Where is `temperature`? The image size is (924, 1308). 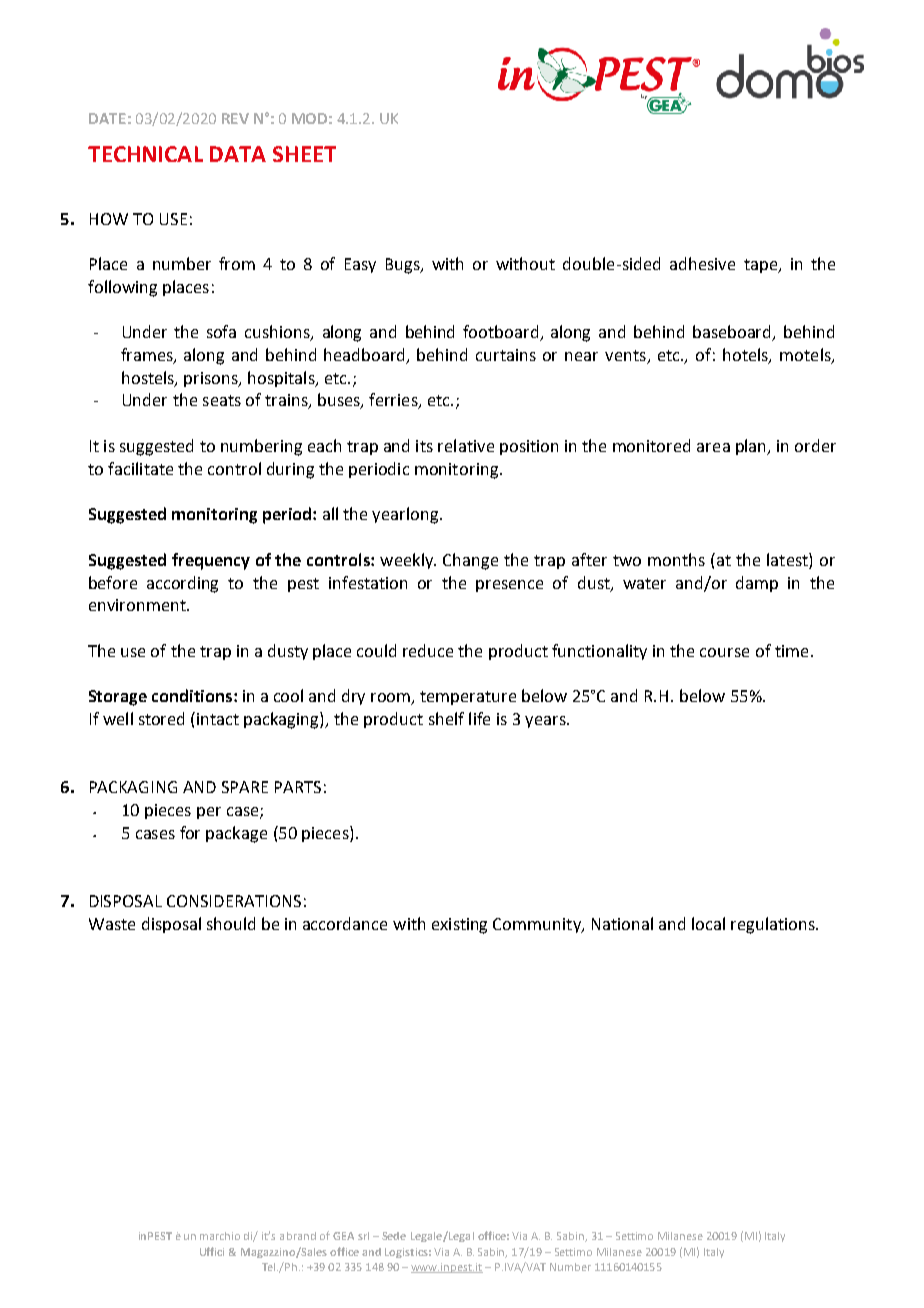
temperature is located at coordinates (468, 698).
